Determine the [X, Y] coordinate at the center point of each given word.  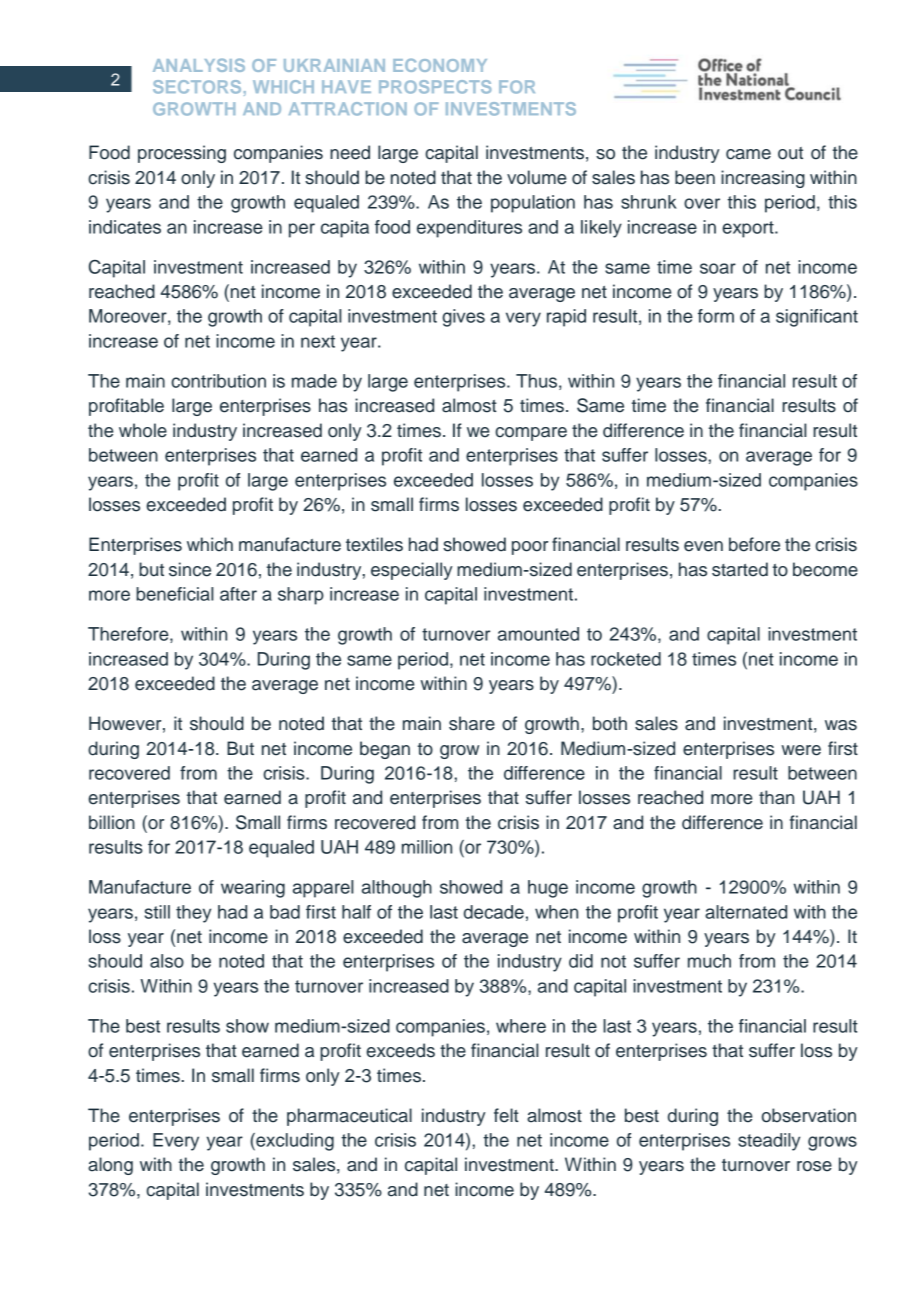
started [740, 569]
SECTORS [197, 87]
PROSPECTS [435, 87]
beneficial [175, 594]
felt [506, 1115]
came [748, 154]
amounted [538, 634]
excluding [294, 1142]
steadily [769, 1142]
